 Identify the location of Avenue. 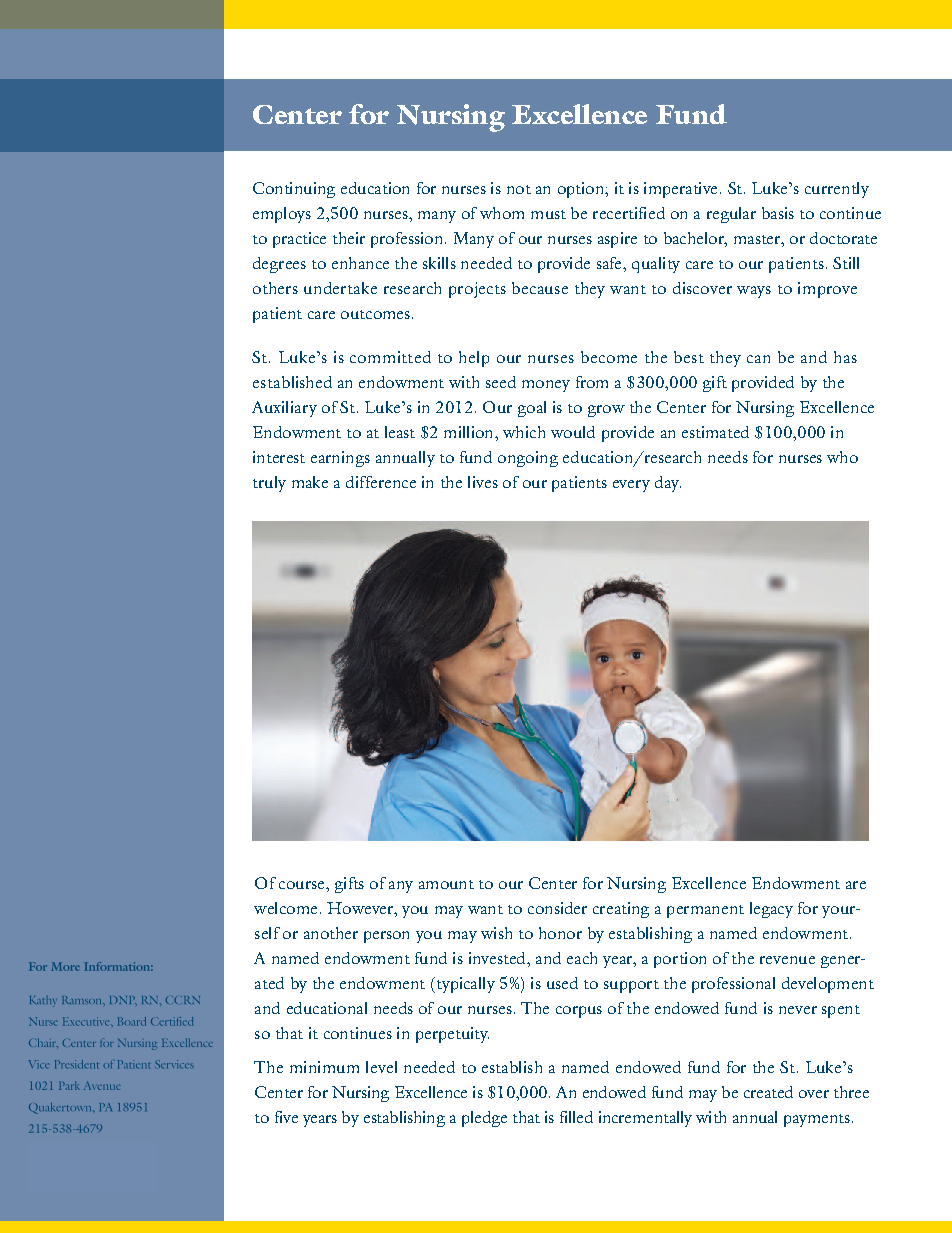
(102, 1085).
